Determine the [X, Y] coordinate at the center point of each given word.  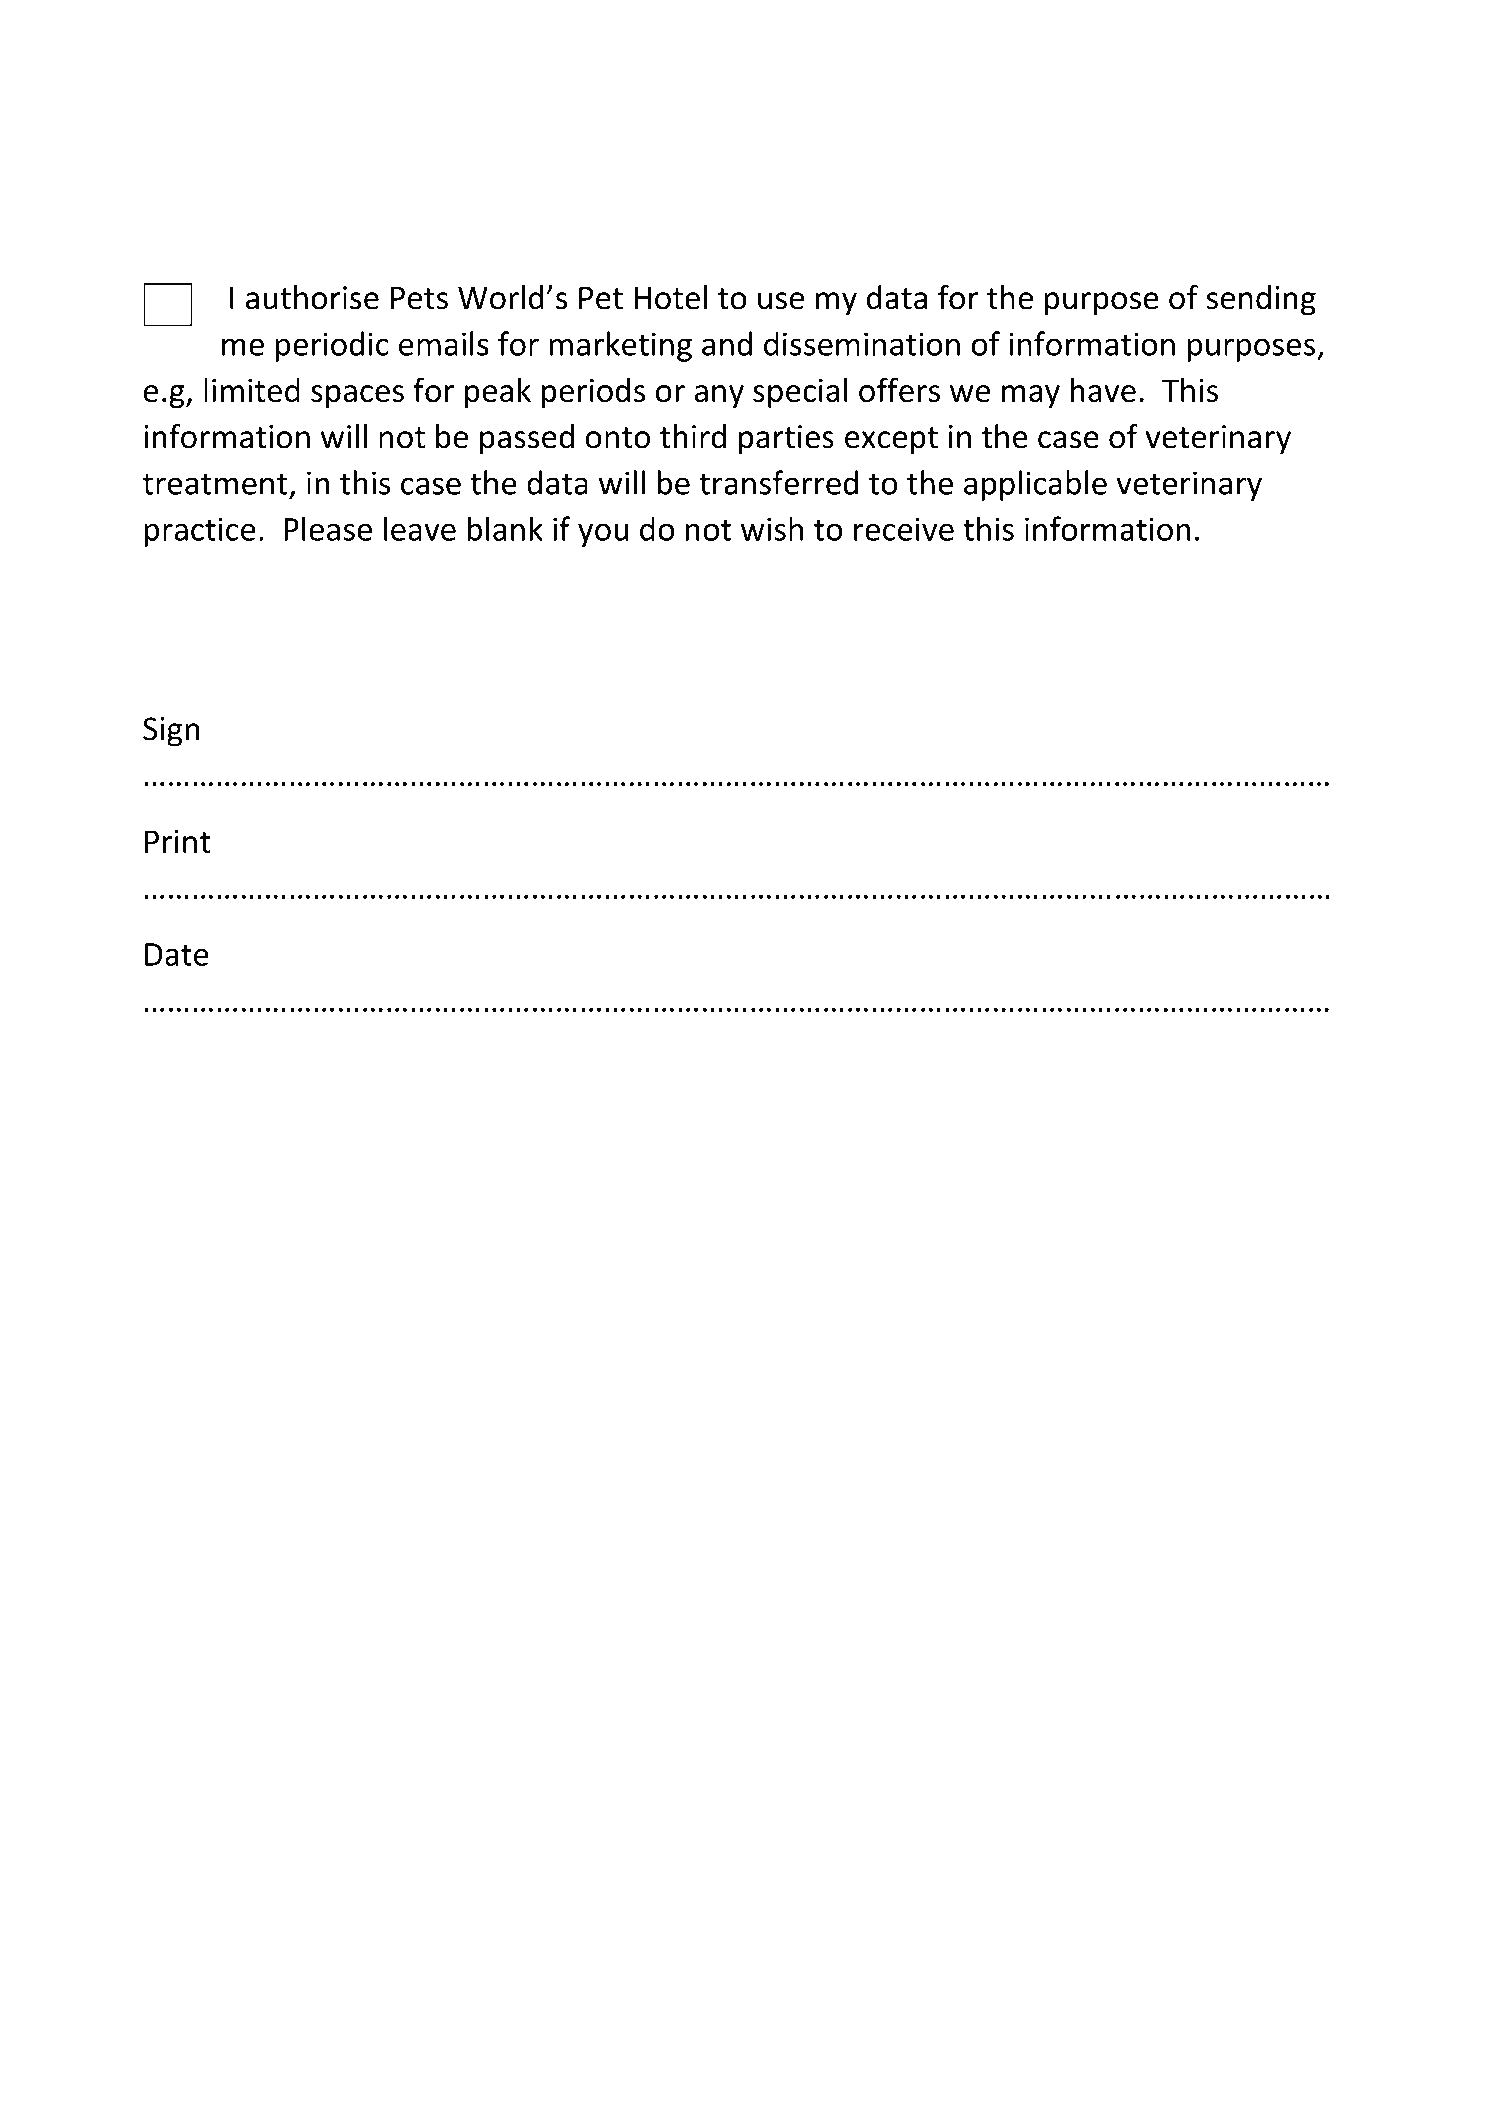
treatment [215, 484]
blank [505, 528]
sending [1261, 300]
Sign [171, 732]
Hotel [670, 297]
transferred [778, 482]
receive [904, 529]
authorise [312, 297]
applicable [1035, 485]
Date [177, 954]
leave [420, 528]
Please [328, 528]
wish [772, 528]
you [603, 535]
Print [177, 841]
